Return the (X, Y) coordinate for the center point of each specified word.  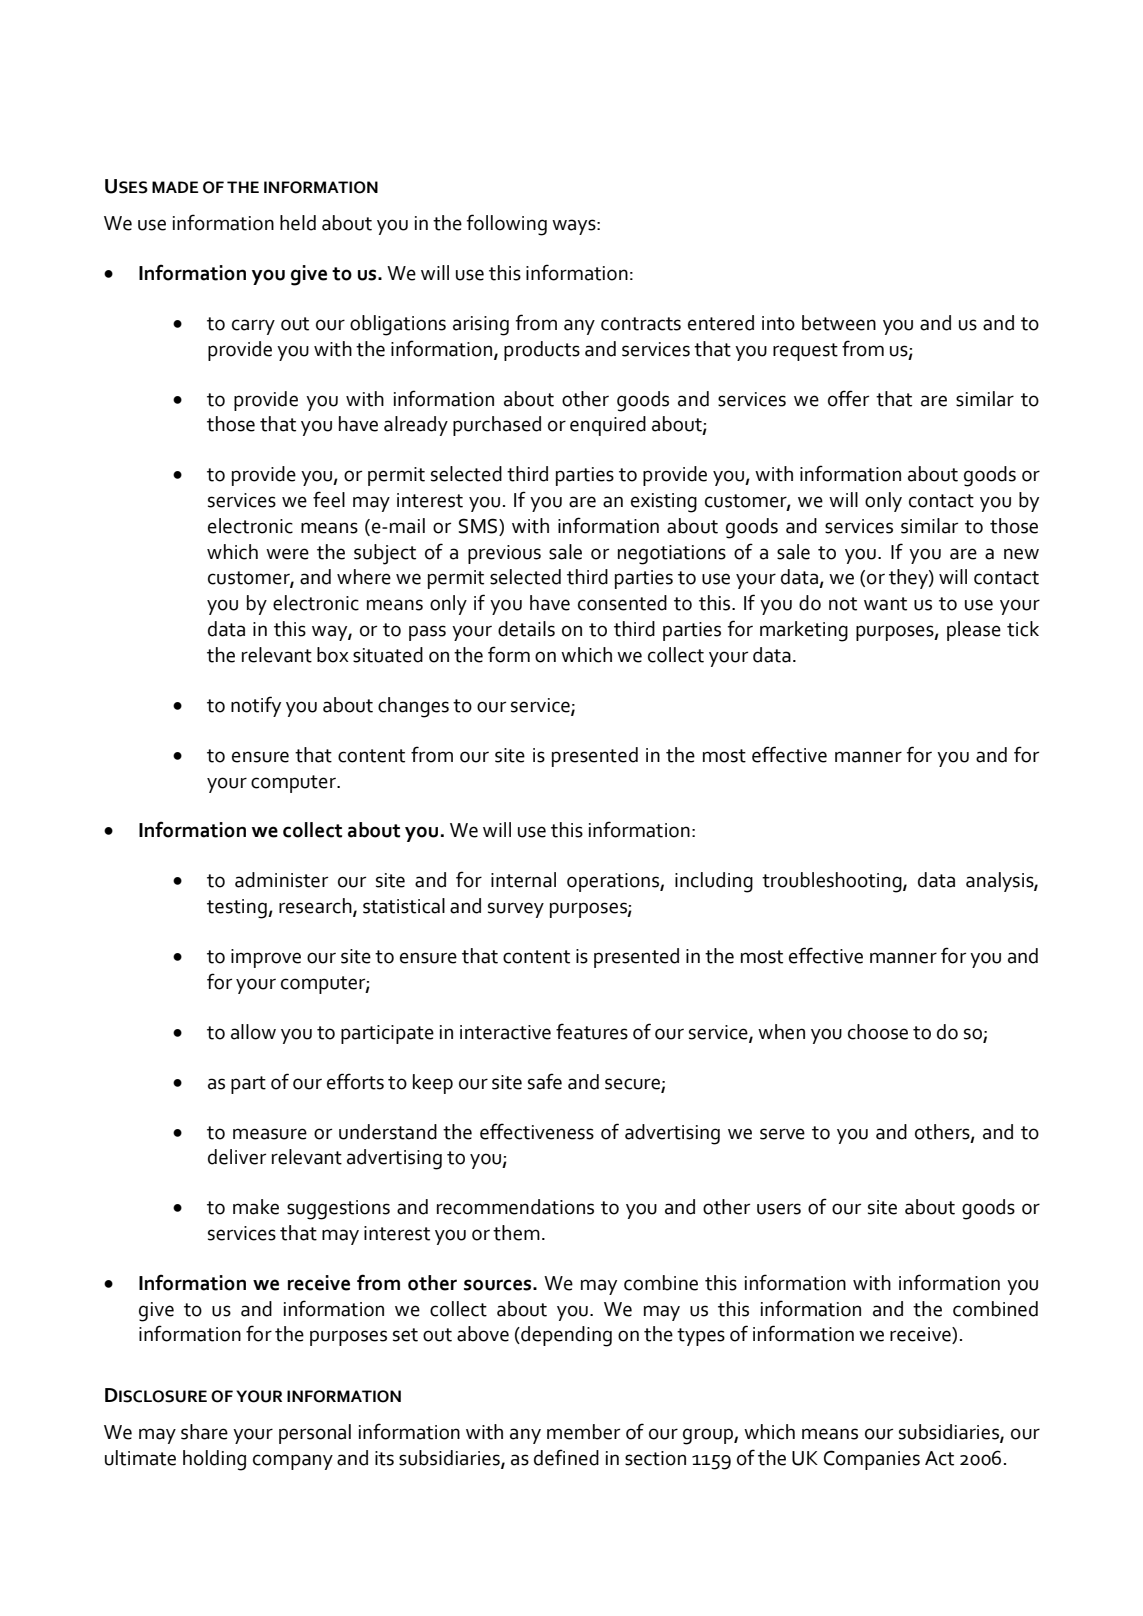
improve (266, 958)
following (507, 225)
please (974, 631)
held (298, 223)
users (779, 1209)
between (839, 323)
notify (256, 706)
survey (516, 910)
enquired (608, 426)
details (526, 629)
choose (878, 1032)
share (204, 1432)
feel (329, 499)
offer (848, 398)
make (256, 1207)
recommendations (515, 1207)
